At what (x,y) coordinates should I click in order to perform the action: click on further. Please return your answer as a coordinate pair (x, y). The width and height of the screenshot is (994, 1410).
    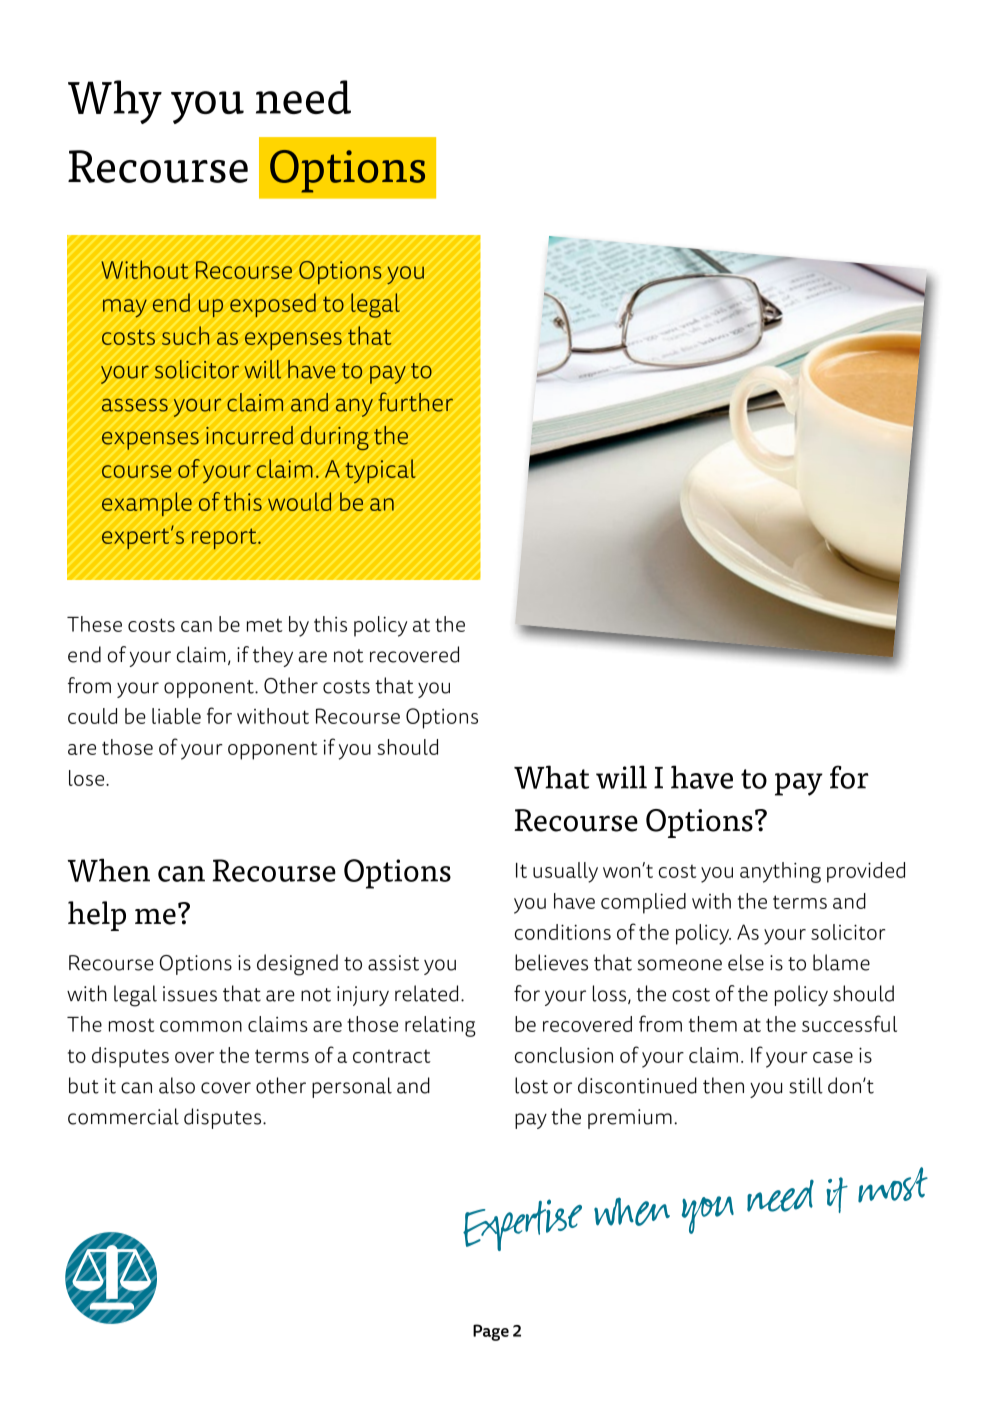
    Looking at the image, I should click on (416, 402).
